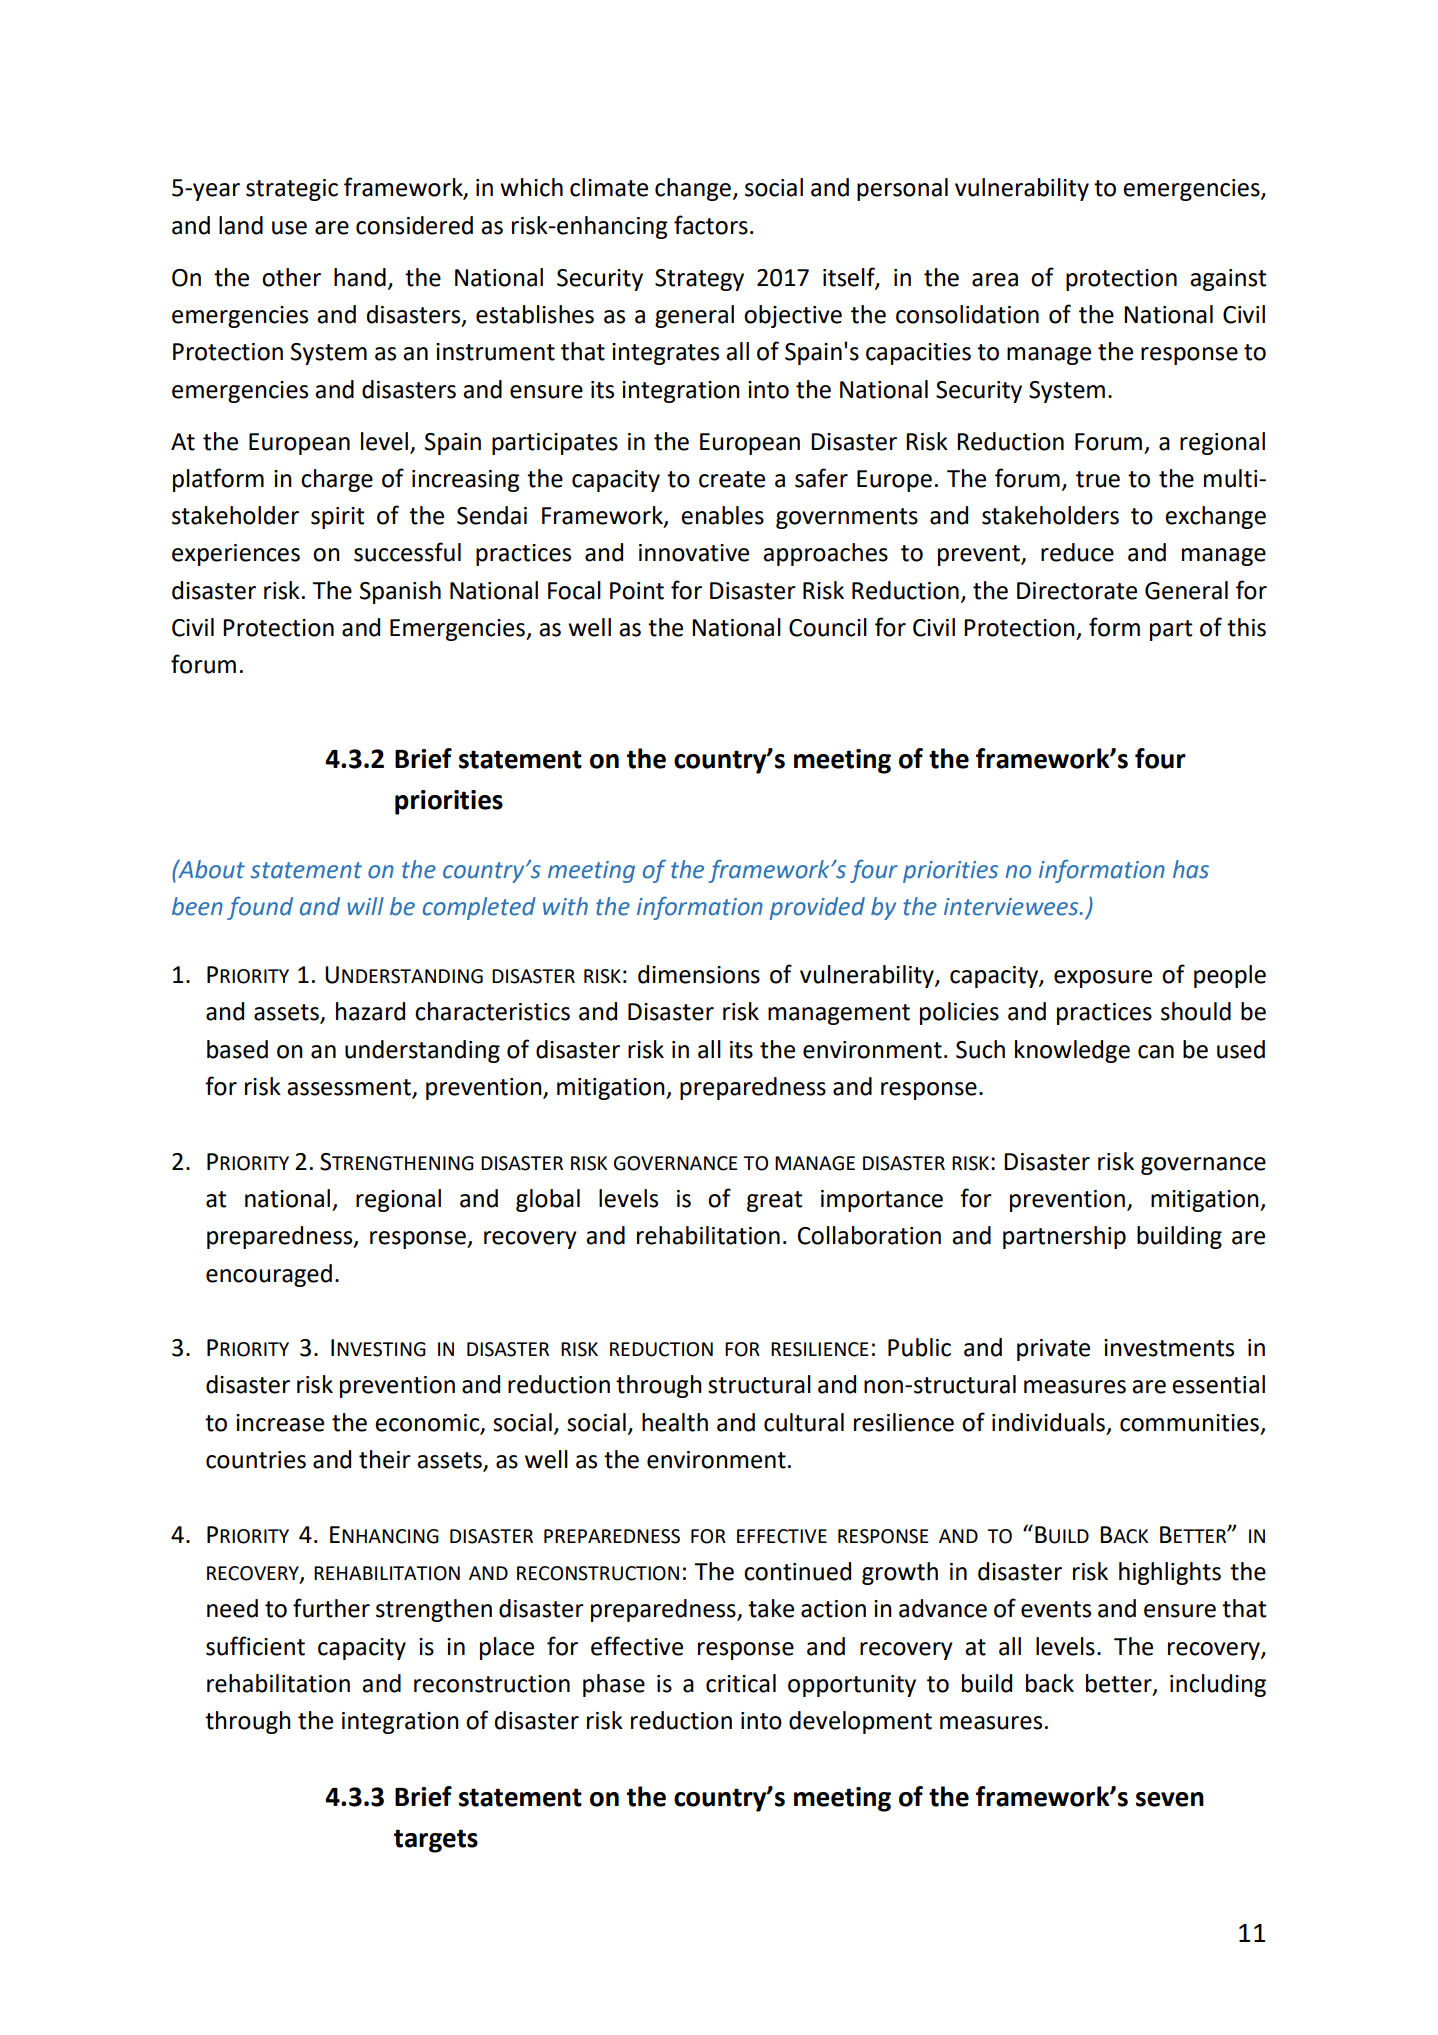  I want to click on investments, so click(1169, 1348).
